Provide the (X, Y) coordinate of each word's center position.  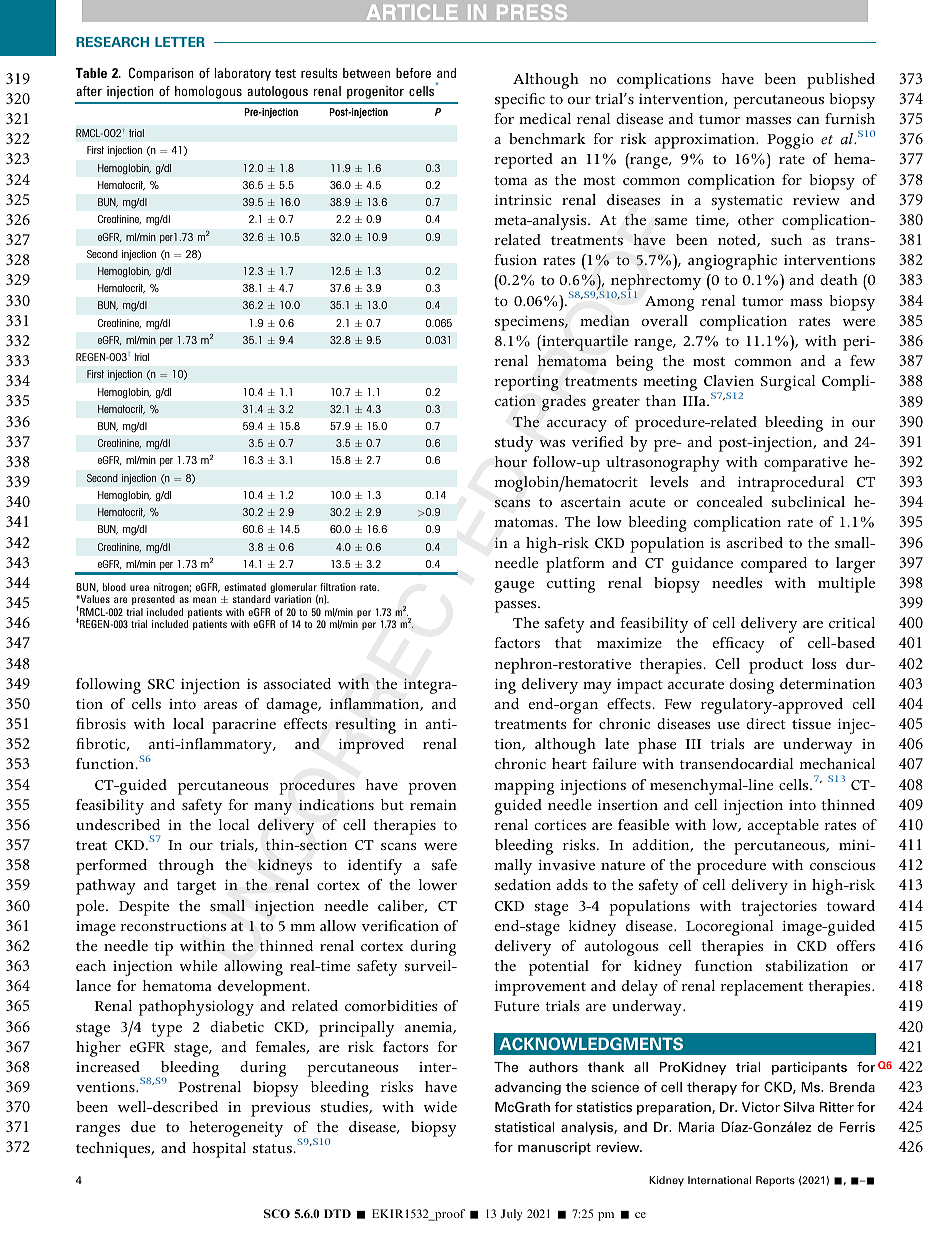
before (413, 73)
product (776, 666)
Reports (775, 1181)
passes (517, 607)
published (841, 81)
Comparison (161, 74)
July (511, 1215)
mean (204, 600)
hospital (219, 1150)
